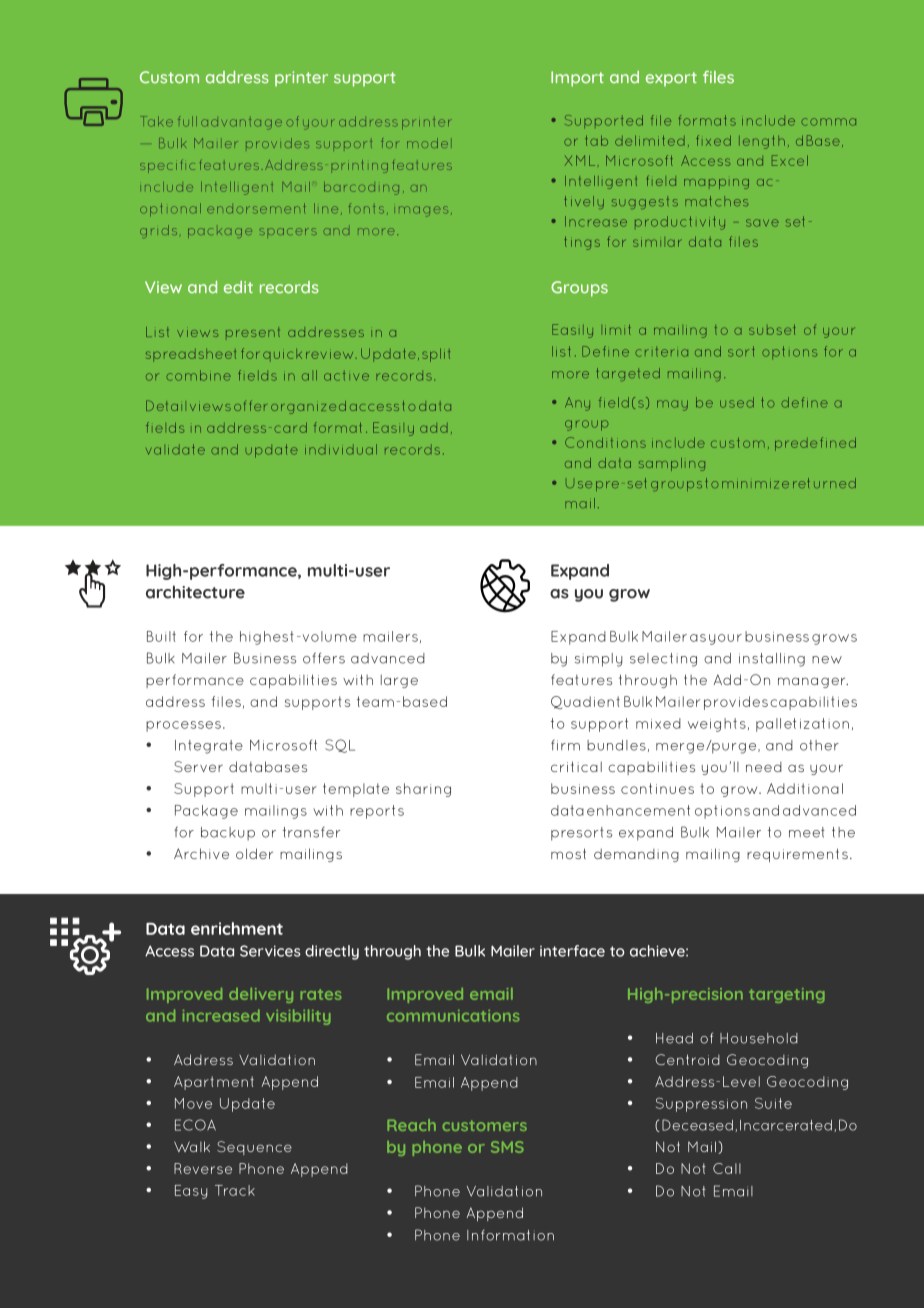 Image resolution: width=924 pixels, height=1308 pixels. What do you see at coordinates (399, 681) in the screenshot?
I see `large` at bounding box center [399, 681].
